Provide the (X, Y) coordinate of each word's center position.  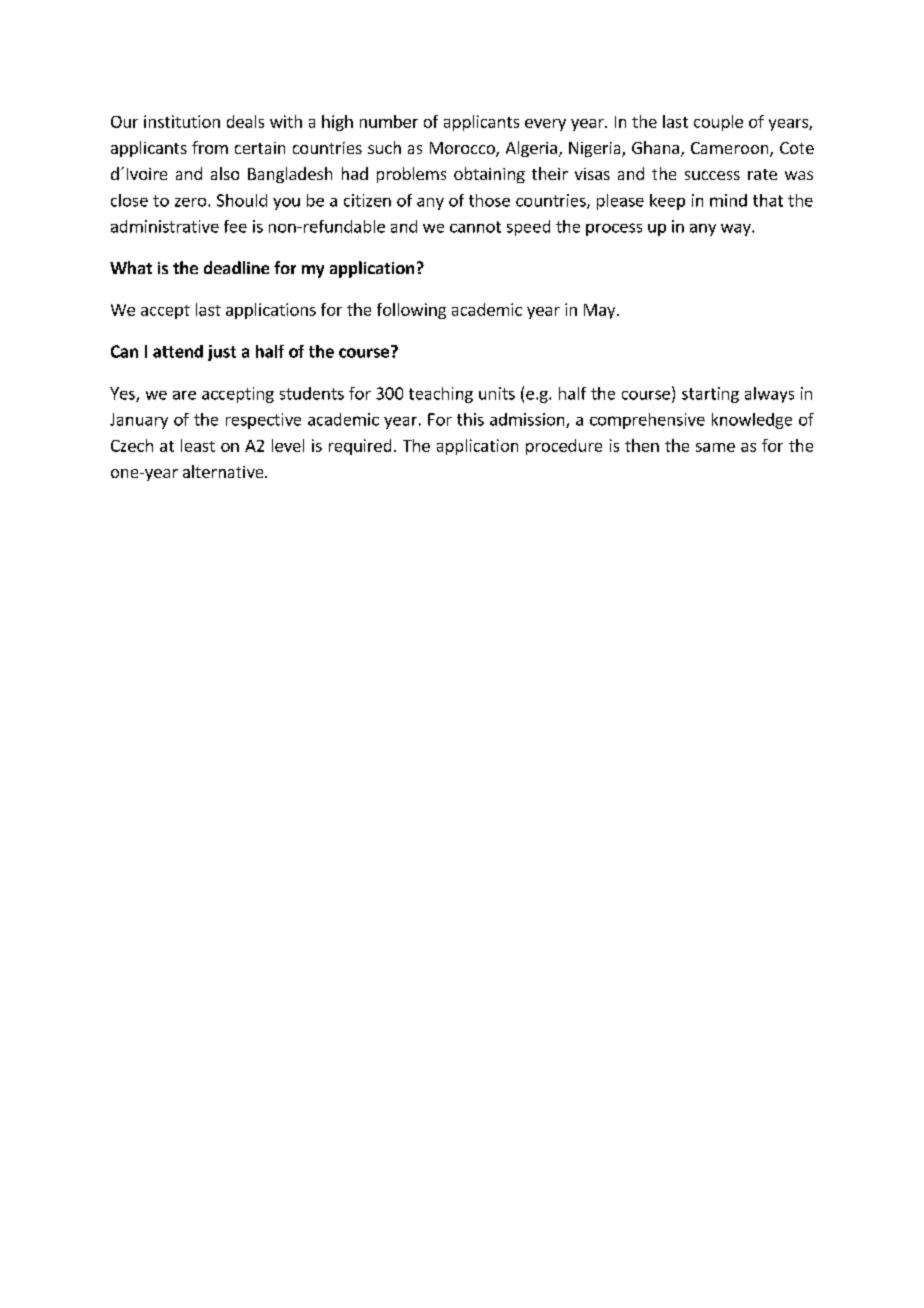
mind (728, 200)
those (489, 200)
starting (710, 395)
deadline (236, 267)
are (184, 395)
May (601, 311)
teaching (441, 395)
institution (182, 121)
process (614, 229)
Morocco (463, 149)
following (411, 311)
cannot (475, 227)
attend (178, 351)
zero (192, 202)
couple (718, 123)
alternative (224, 471)
